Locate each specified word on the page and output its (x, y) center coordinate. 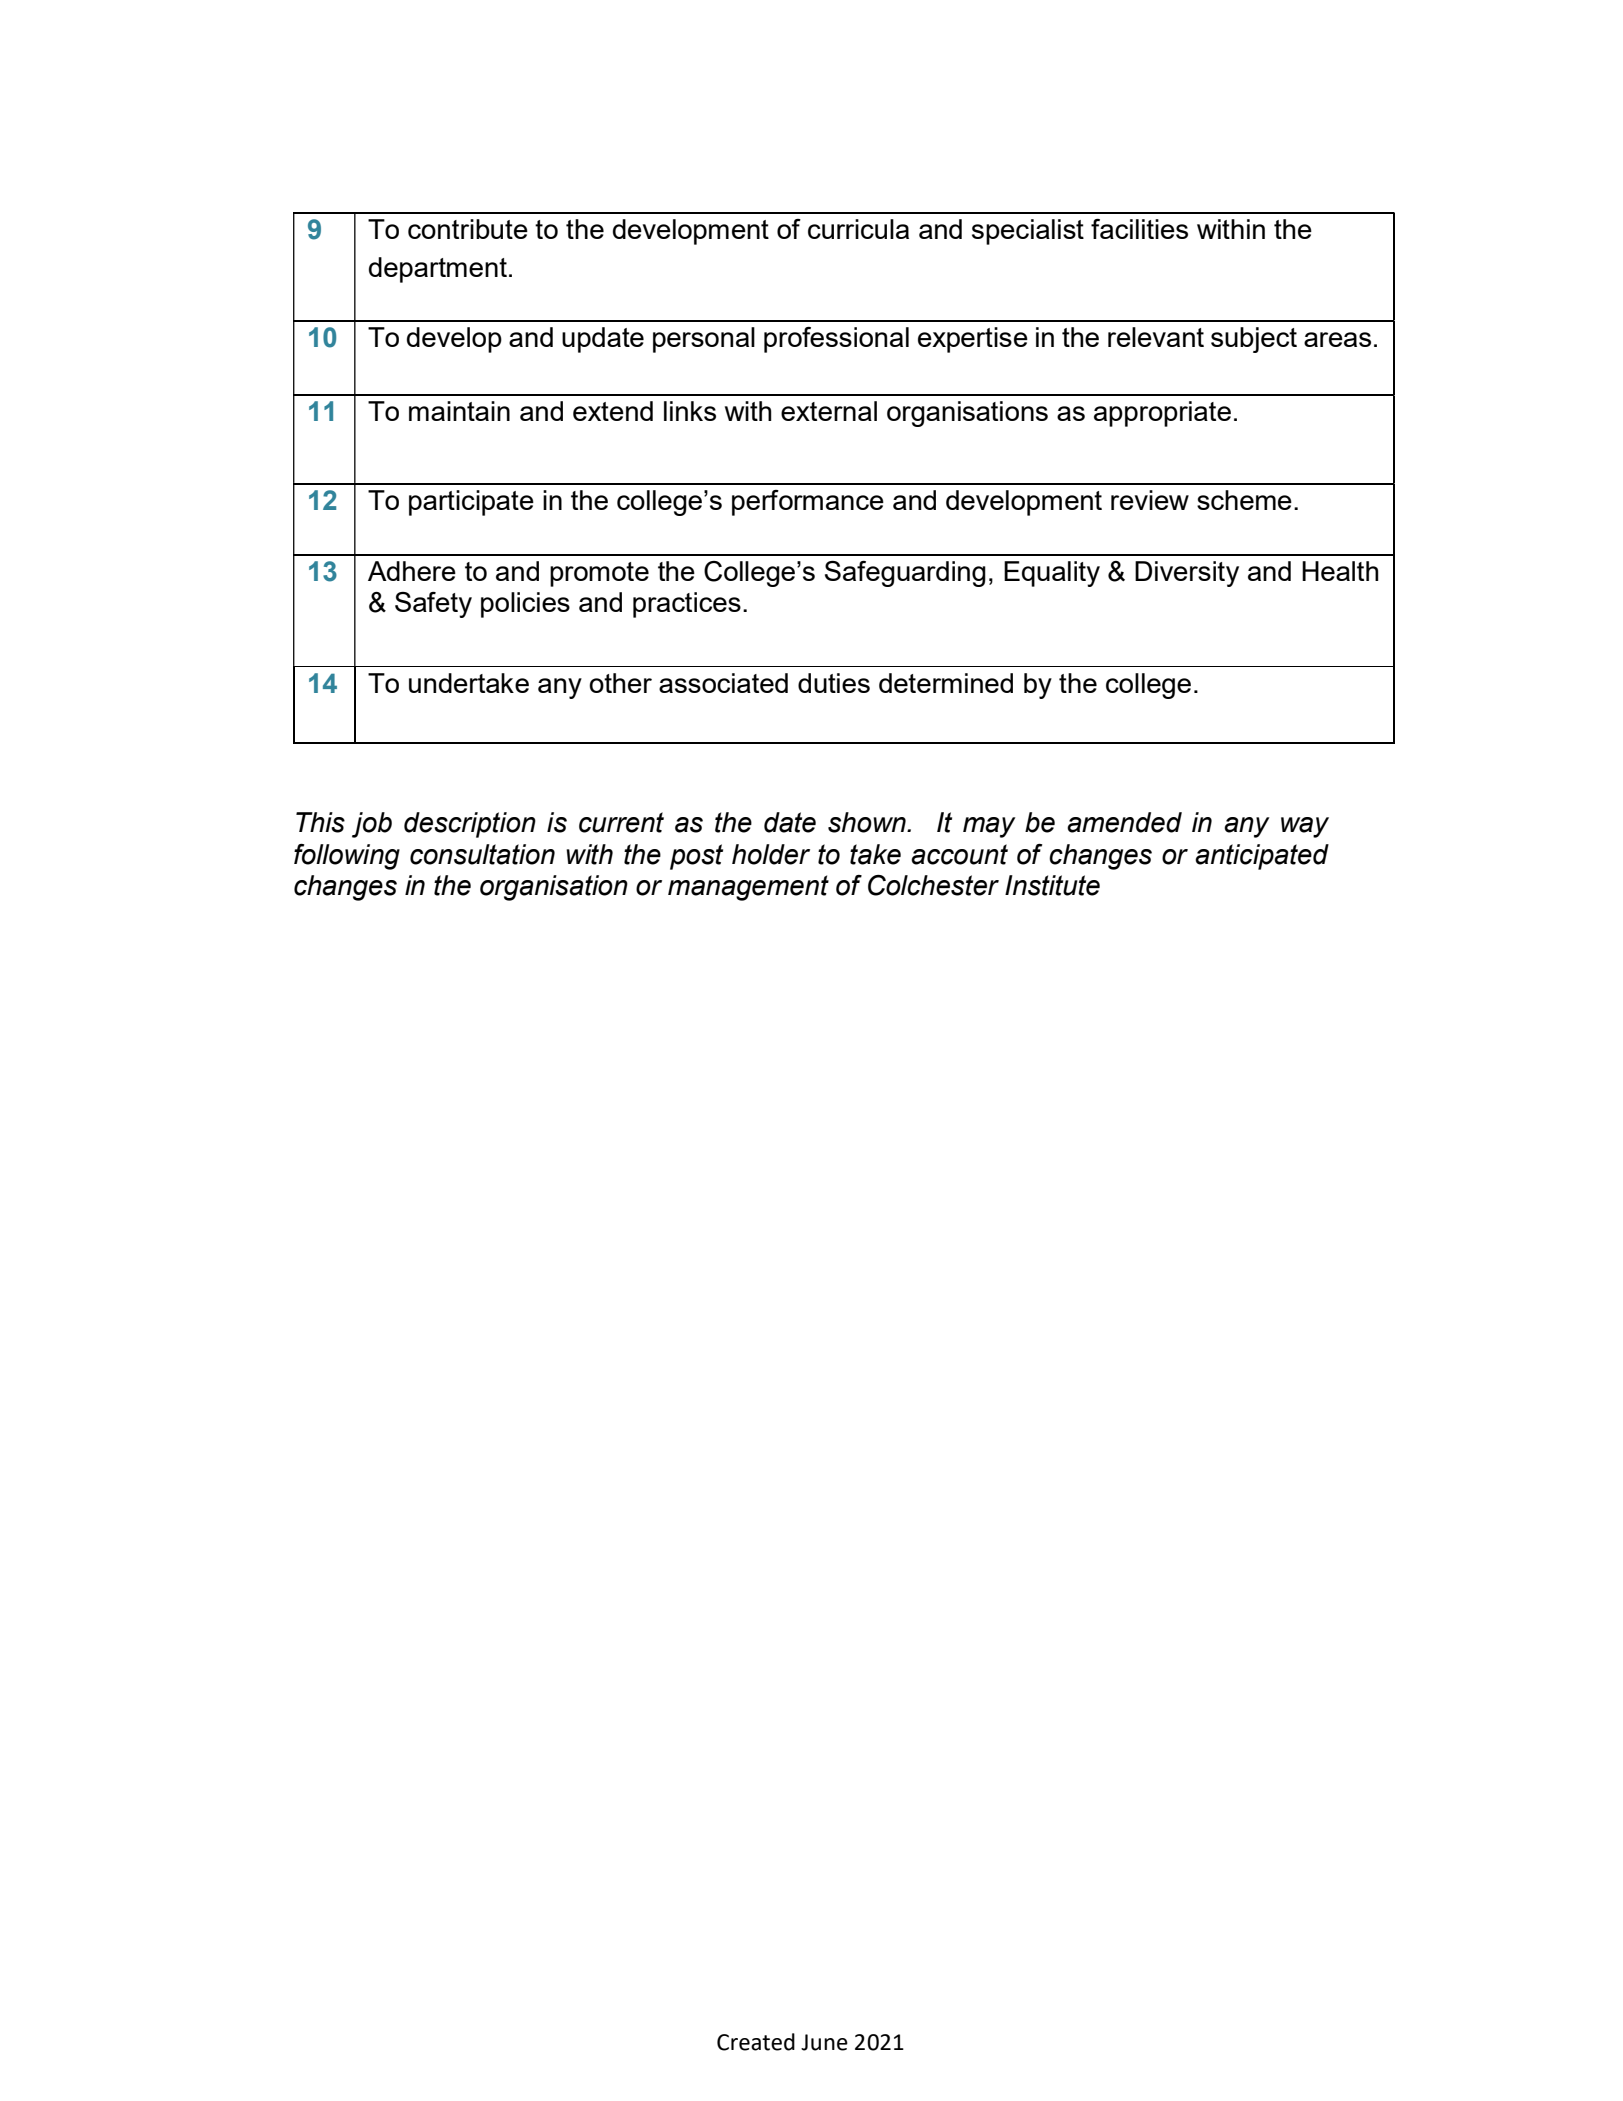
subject (1254, 340)
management (748, 888)
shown (868, 822)
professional (836, 340)
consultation (482, 854)
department (438, 270)
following (347, 857)
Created (756, 2042)
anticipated (1262, 857)
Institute (1052, 885)
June (824, 2042)
